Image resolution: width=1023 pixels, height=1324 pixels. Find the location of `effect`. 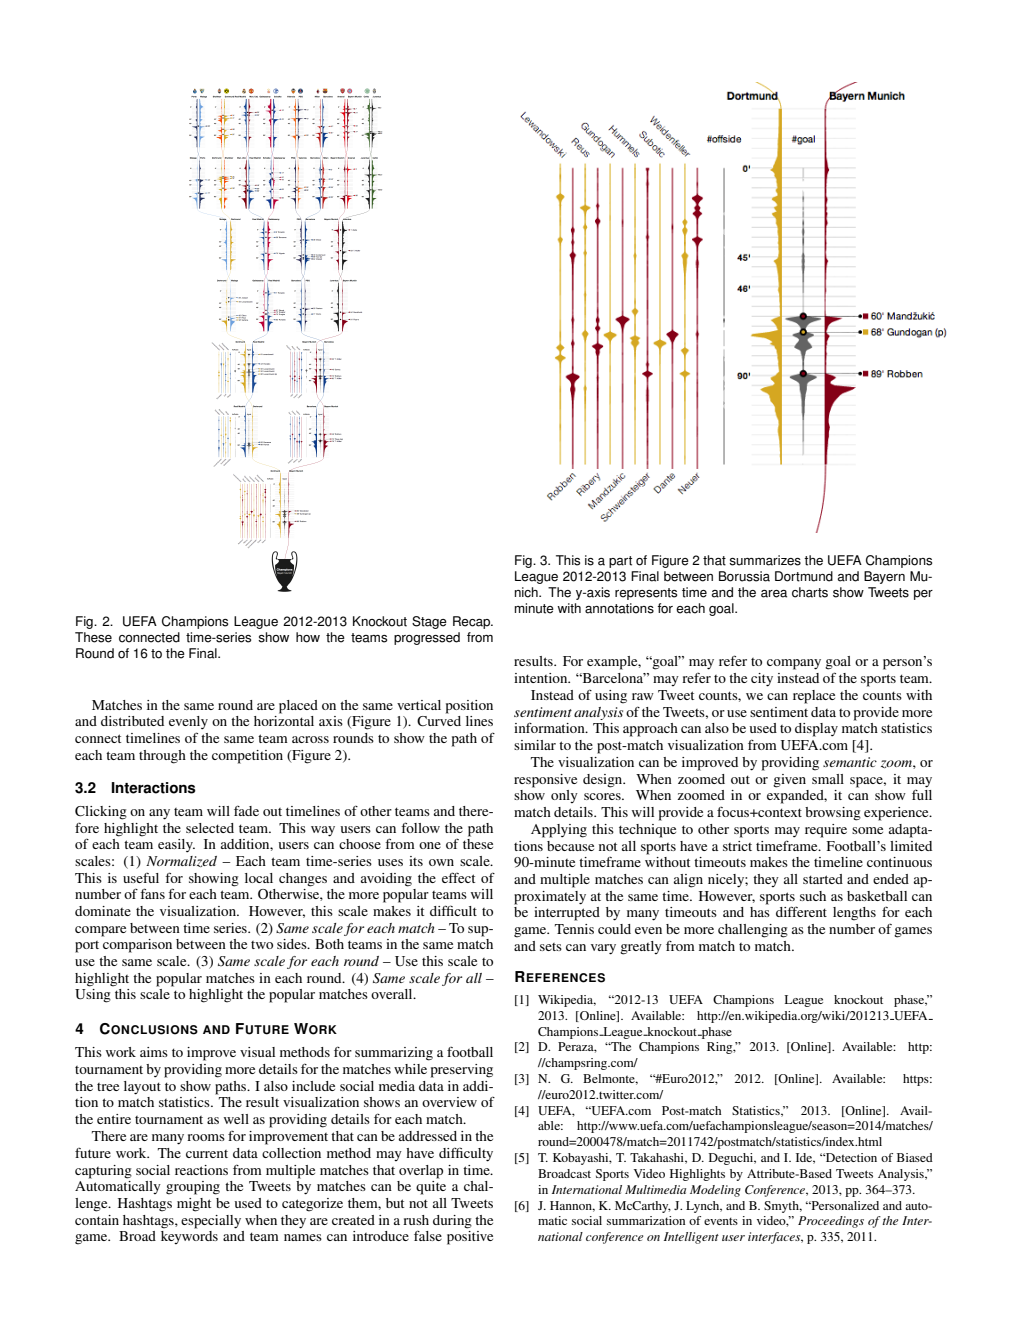

effect is located at coordinates (458, 877).
